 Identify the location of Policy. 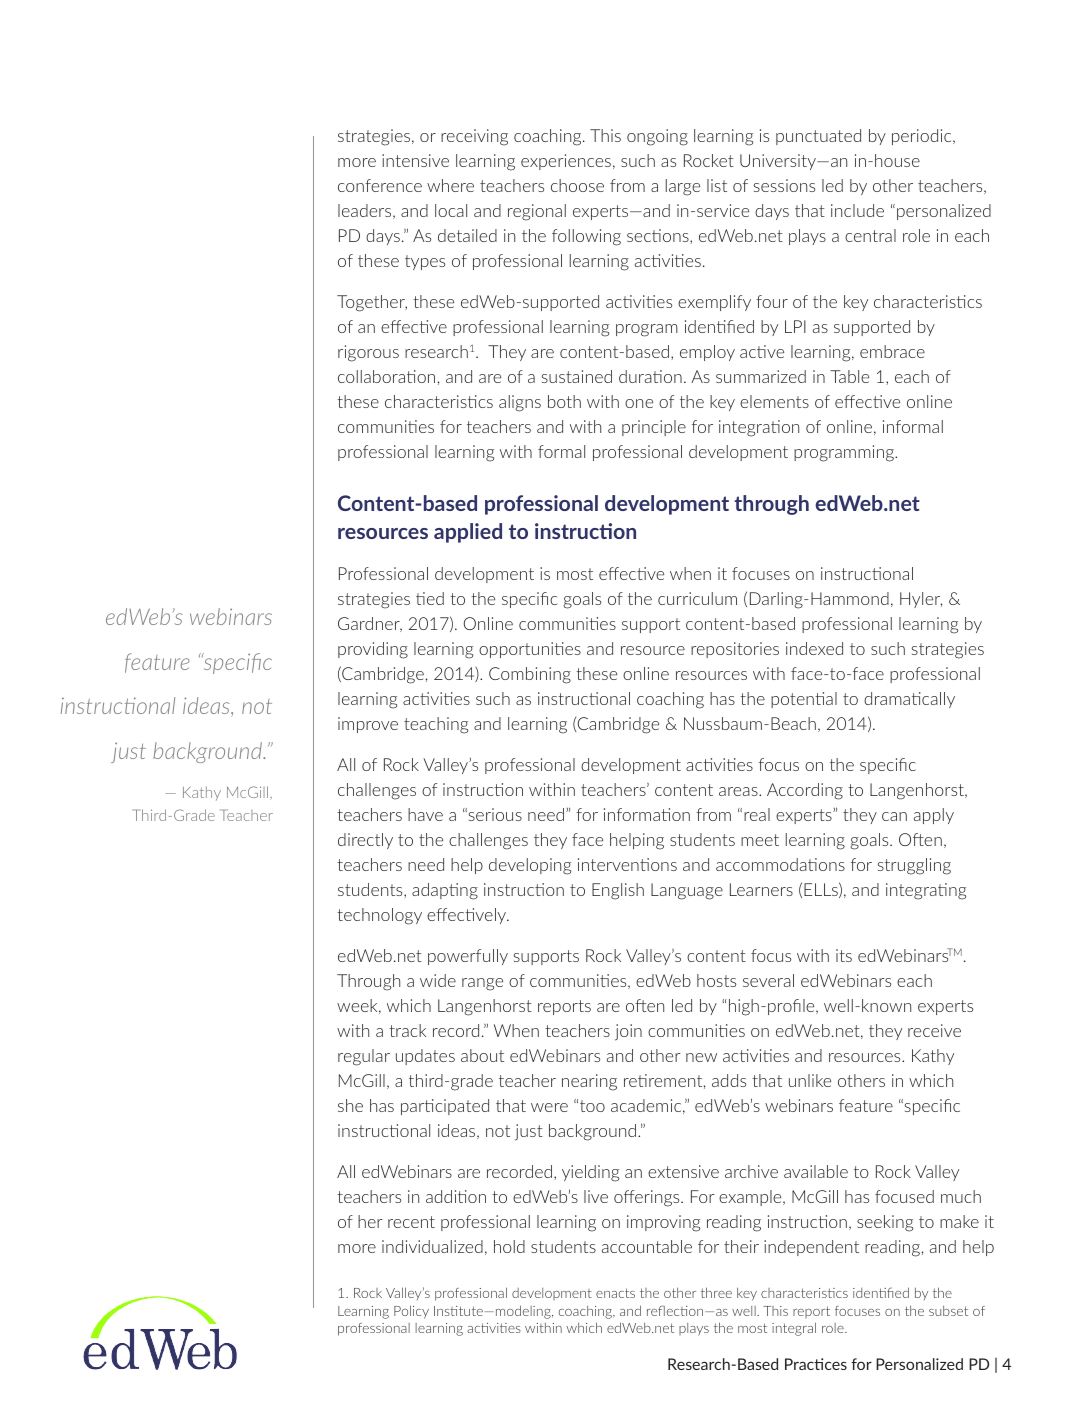
(411, 1312).
